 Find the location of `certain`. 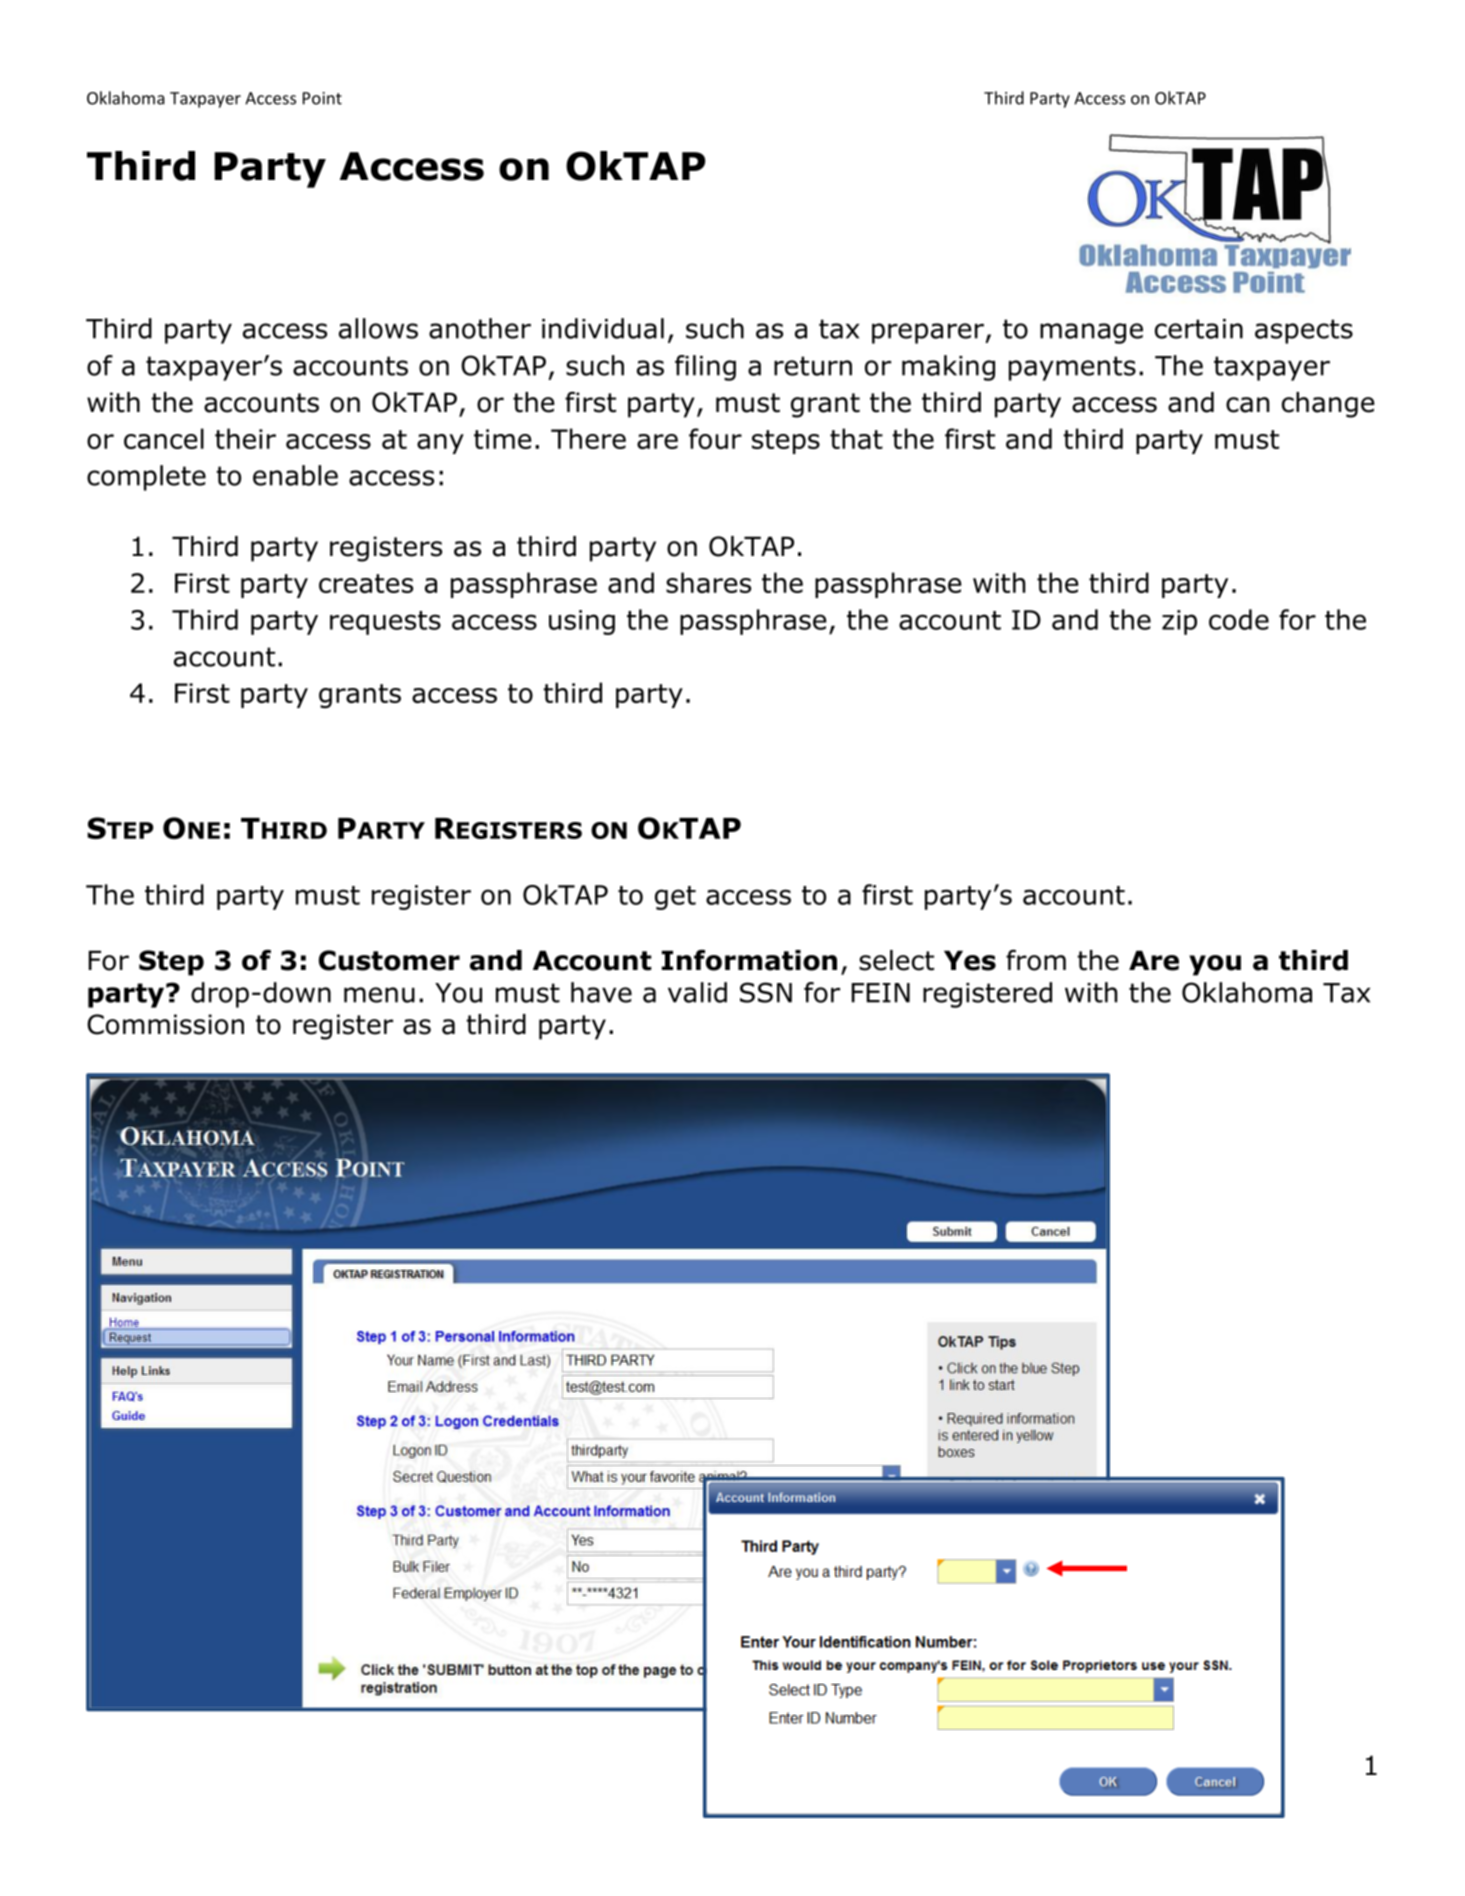

certain is located at coordinates (1199, 329).
